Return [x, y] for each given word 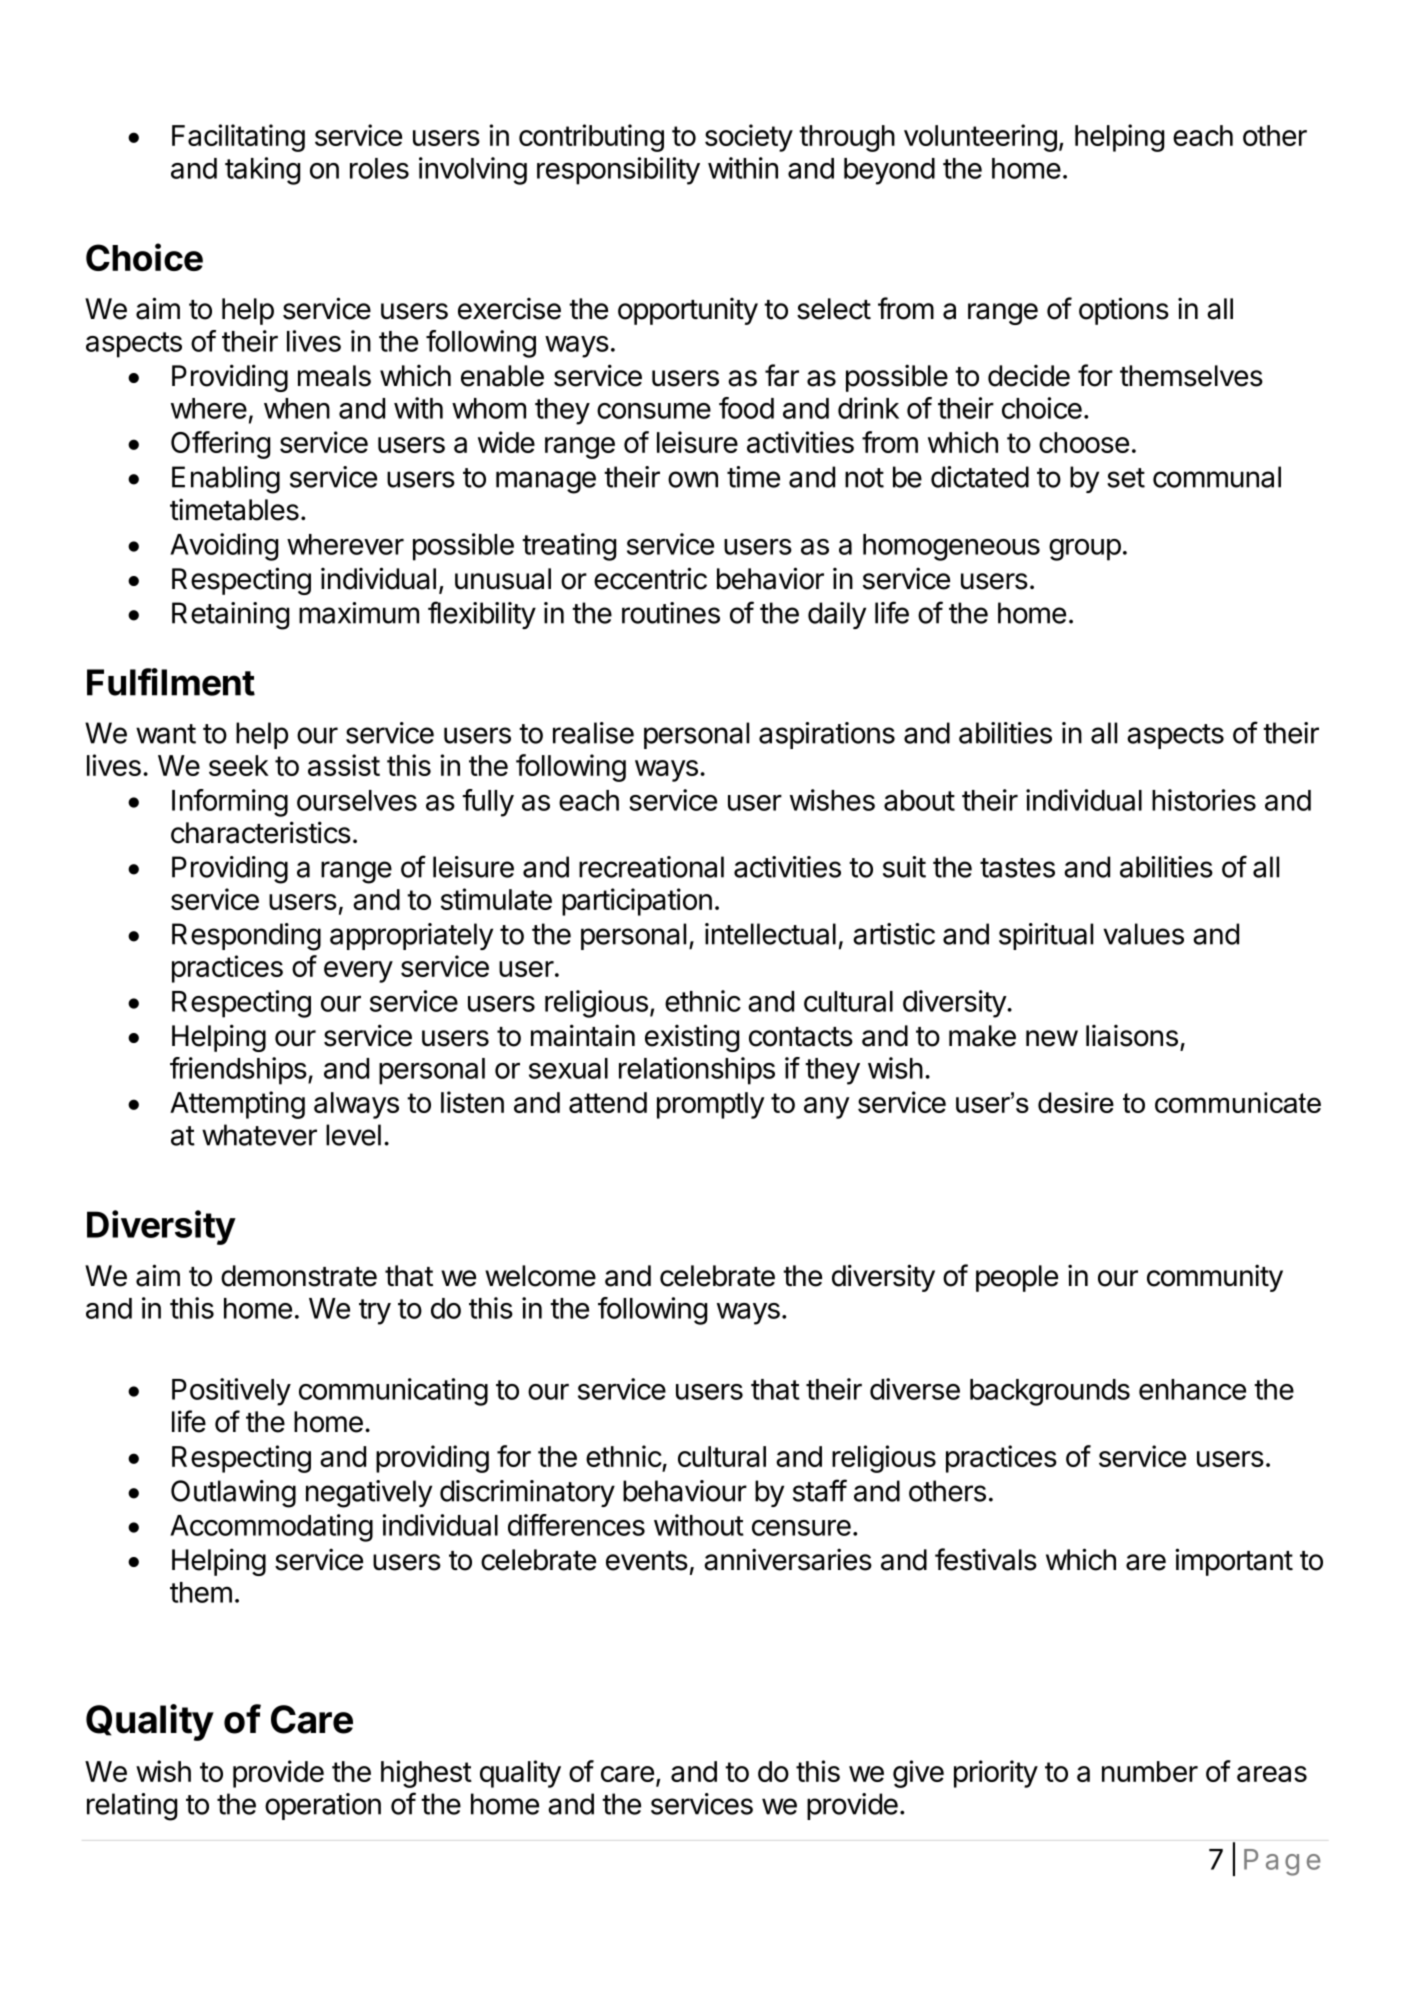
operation [323, 1806]
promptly [711, 1105]
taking [262, 171]
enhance [1192, 1389]
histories [1204, 800]
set [1126, 478]
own [693, 479]
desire [1076, 1102]
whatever [259, 1135]
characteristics [261, 832]
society [749, 138]
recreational [651, 867]
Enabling [226, 480]
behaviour [685, 1491]
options [1124, 311]
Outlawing [233, 1494]
